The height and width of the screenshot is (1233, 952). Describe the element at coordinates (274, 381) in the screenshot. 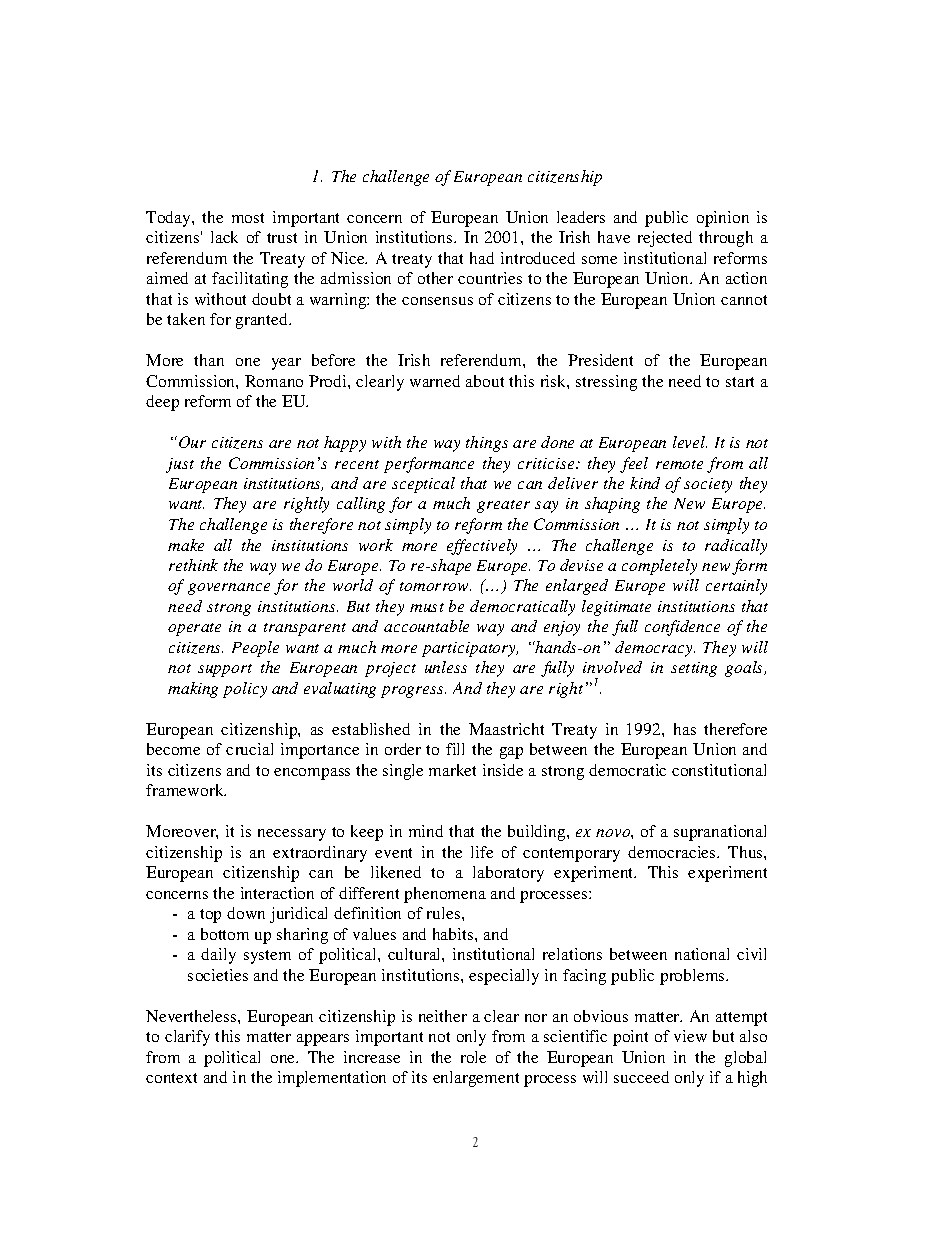

I see `Romano` at that location.
